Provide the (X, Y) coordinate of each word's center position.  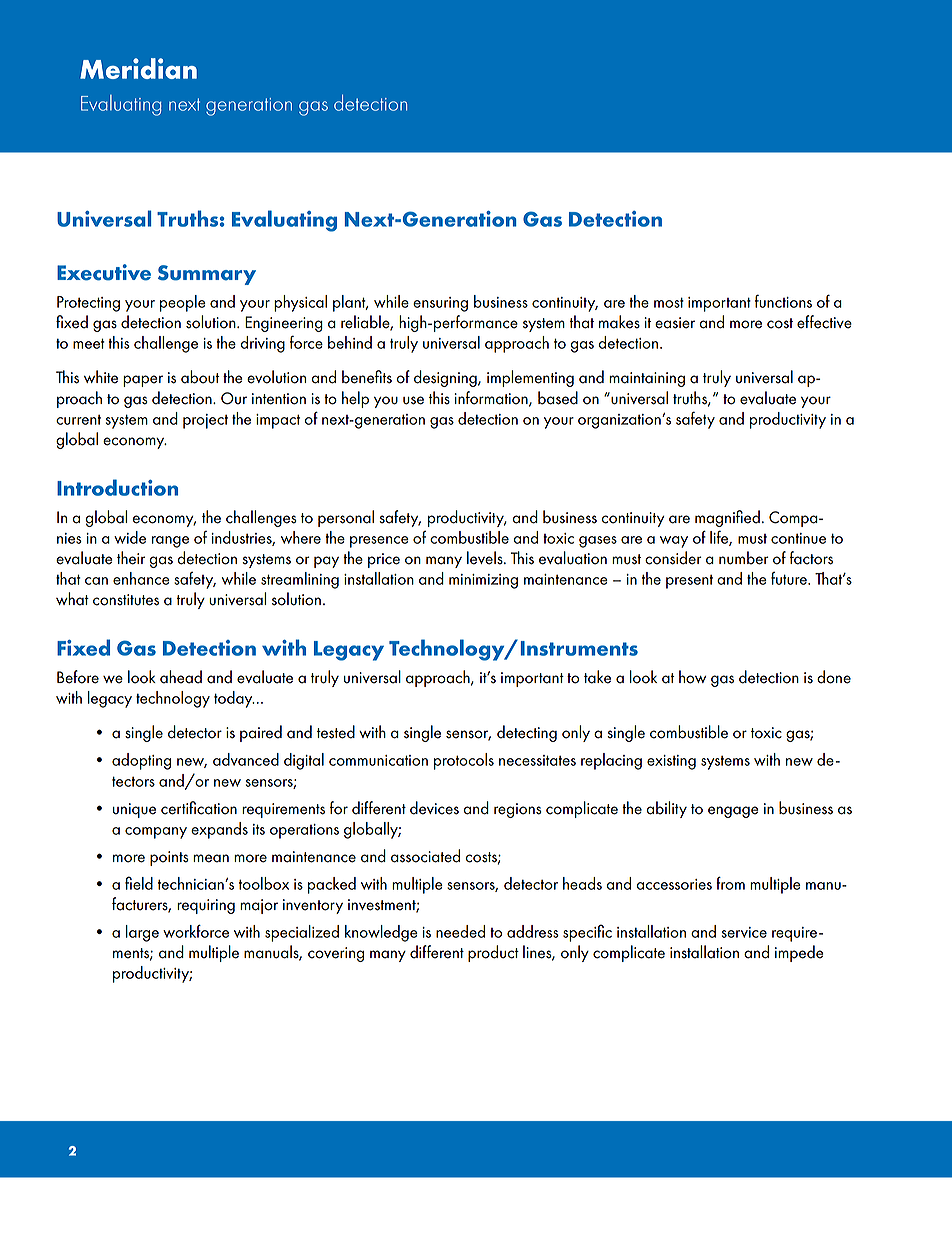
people (183, 303)
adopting (141, 761)
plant (350, 303)
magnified (727, 518)
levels (486, 558)
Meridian (138, 68)
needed (460, 931)
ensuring (440, 304)
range (170, 542)
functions (783, 301)
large (142, 933)
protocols (464, 761)
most (669, 302)
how (692, 677)
